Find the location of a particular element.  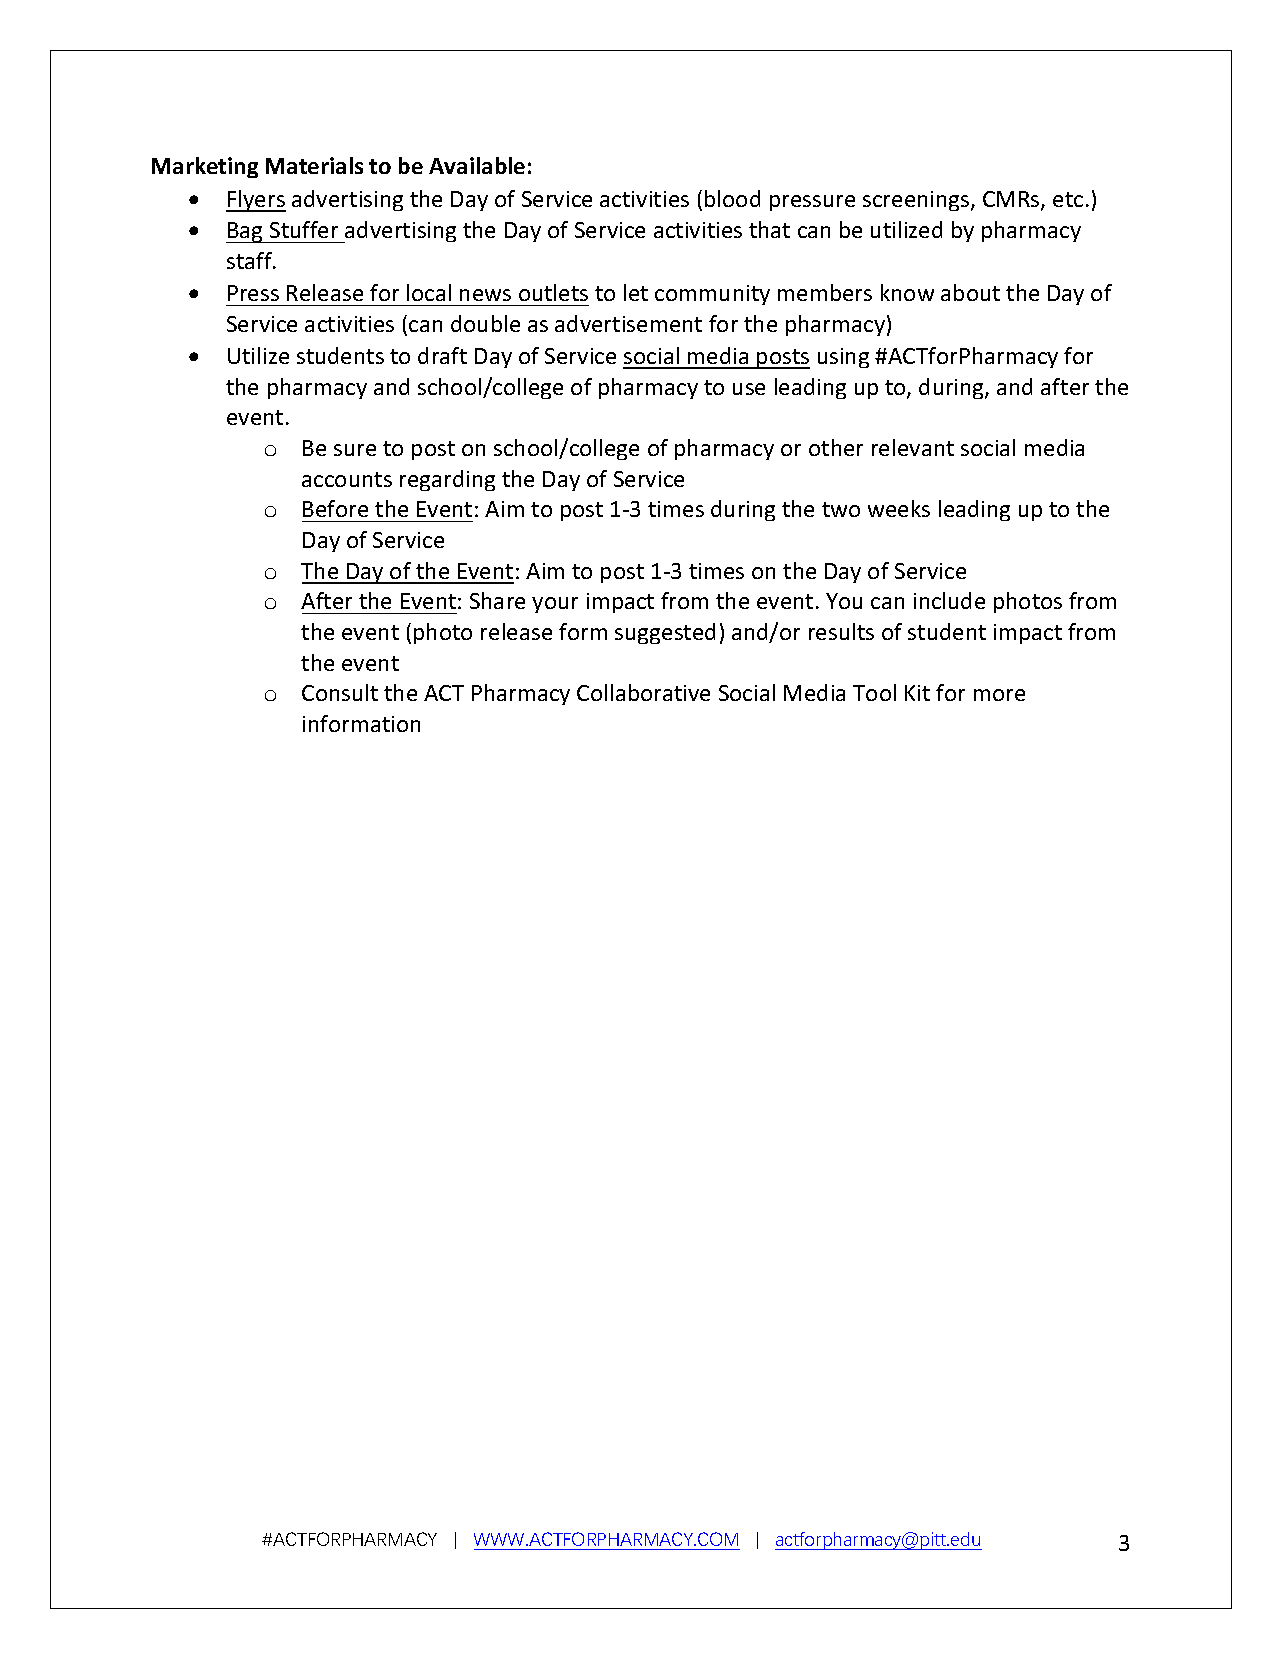

your is located at coordinates (555, 605).
